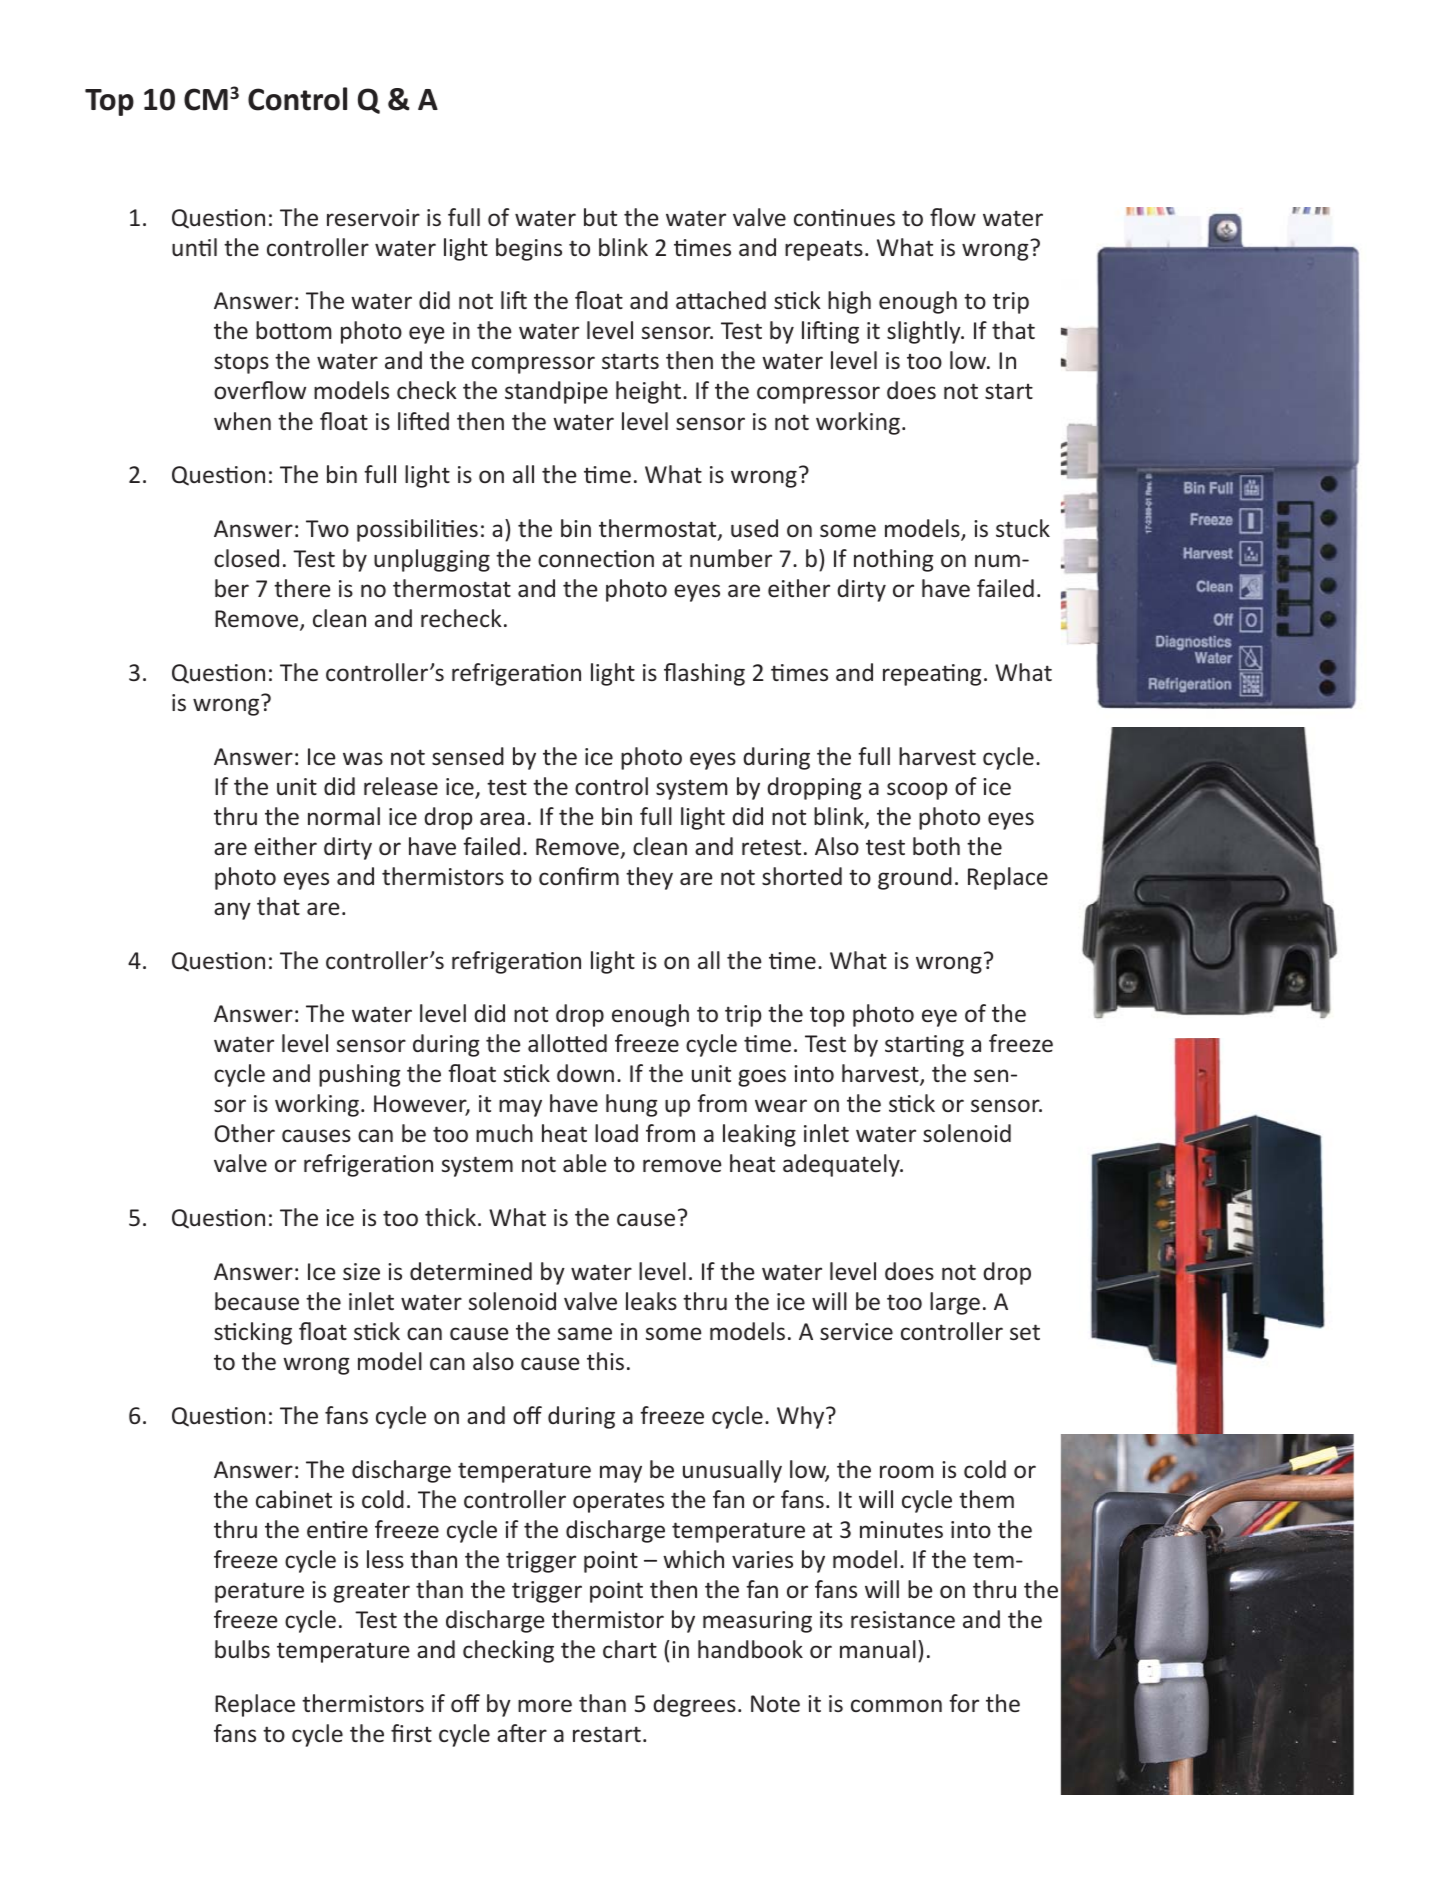 This screenshot has width=1452, height=1880. I want to click on bulbs, so click(242, 1649).
